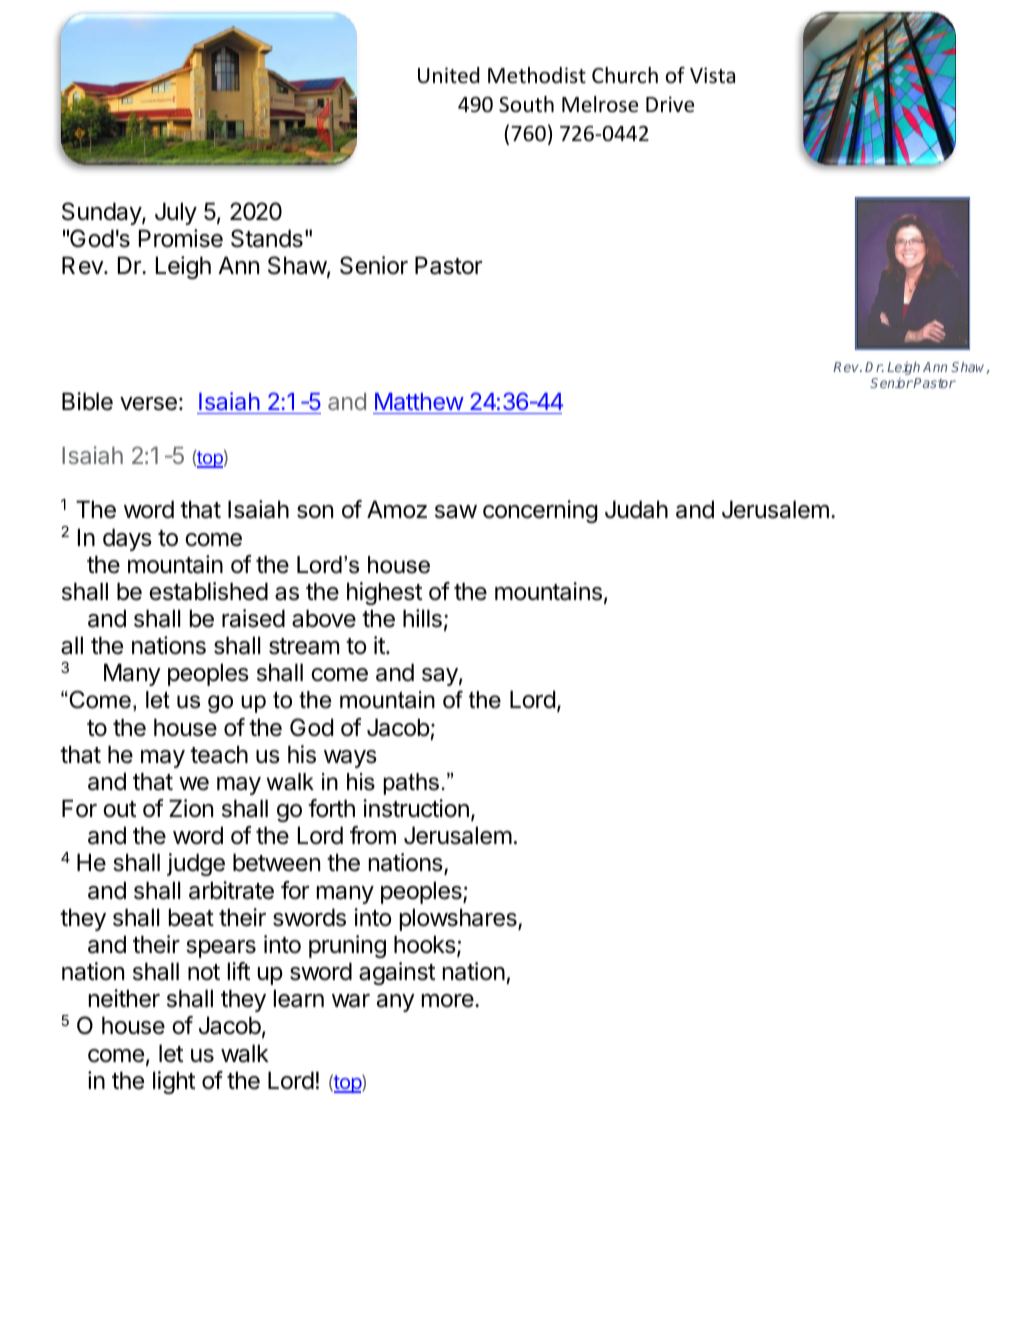 The image size is (1032, 1336). I want to click on instruction, so click(416, 808).
